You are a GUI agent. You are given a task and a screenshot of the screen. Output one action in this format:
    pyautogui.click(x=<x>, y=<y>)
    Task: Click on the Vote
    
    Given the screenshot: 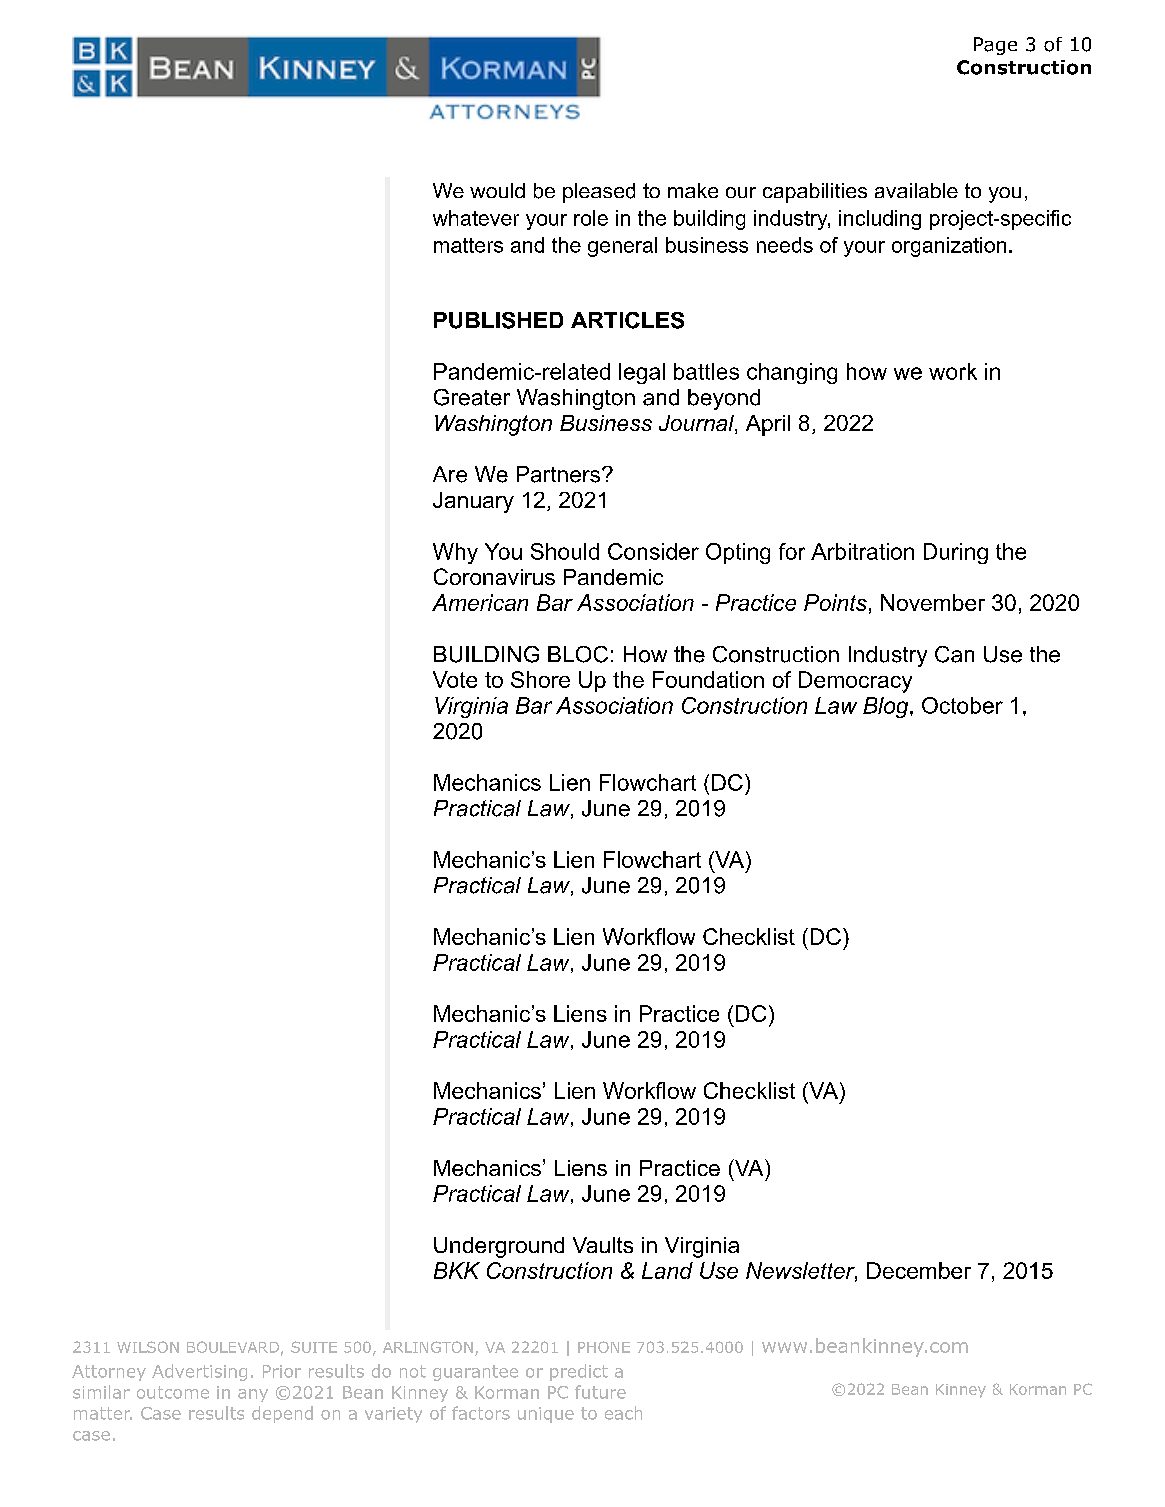 What is the action you would take?
    pyautogui.click(x=455, y=679)
